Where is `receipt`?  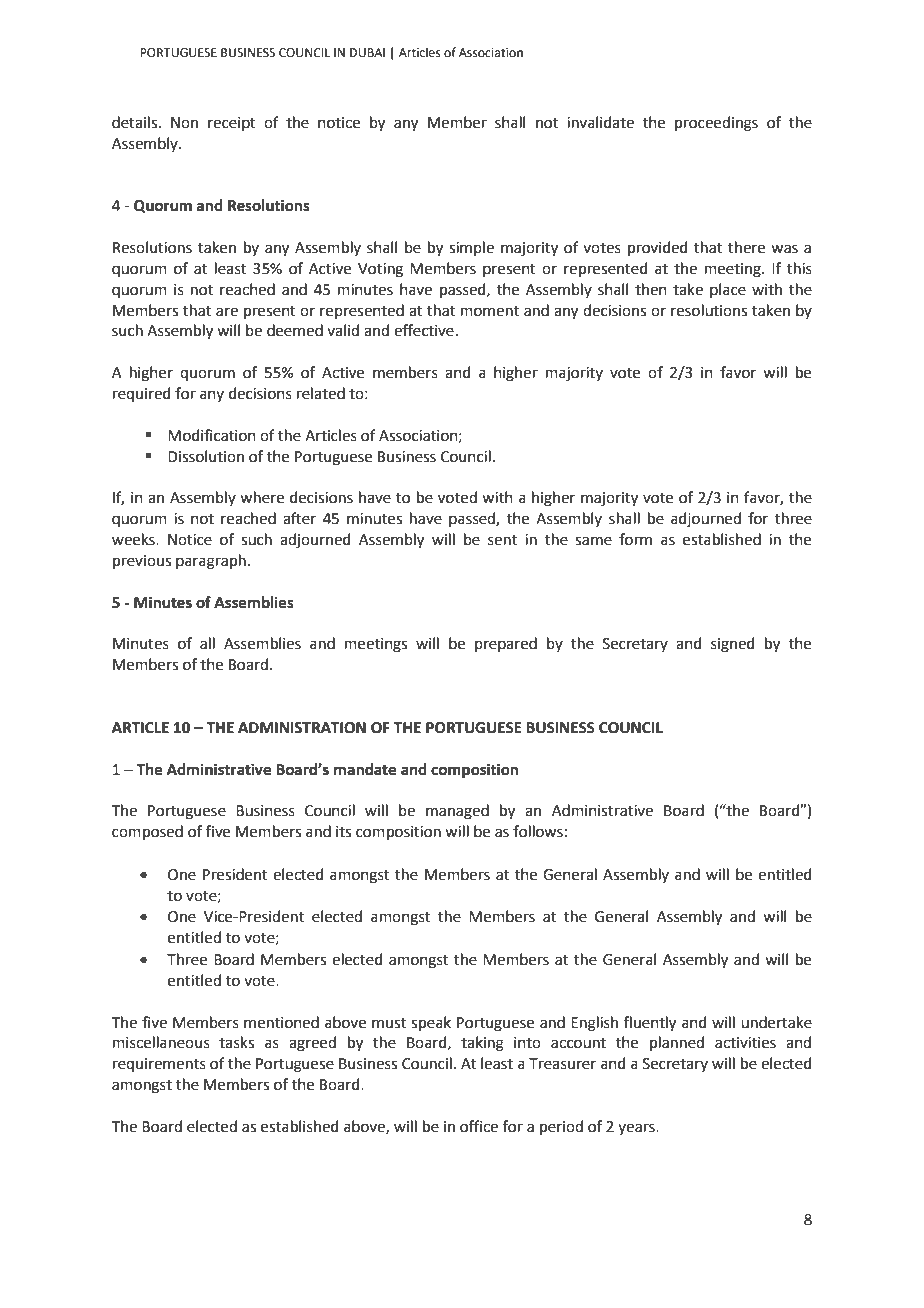
receipt is located at coordinates (232, 124).
